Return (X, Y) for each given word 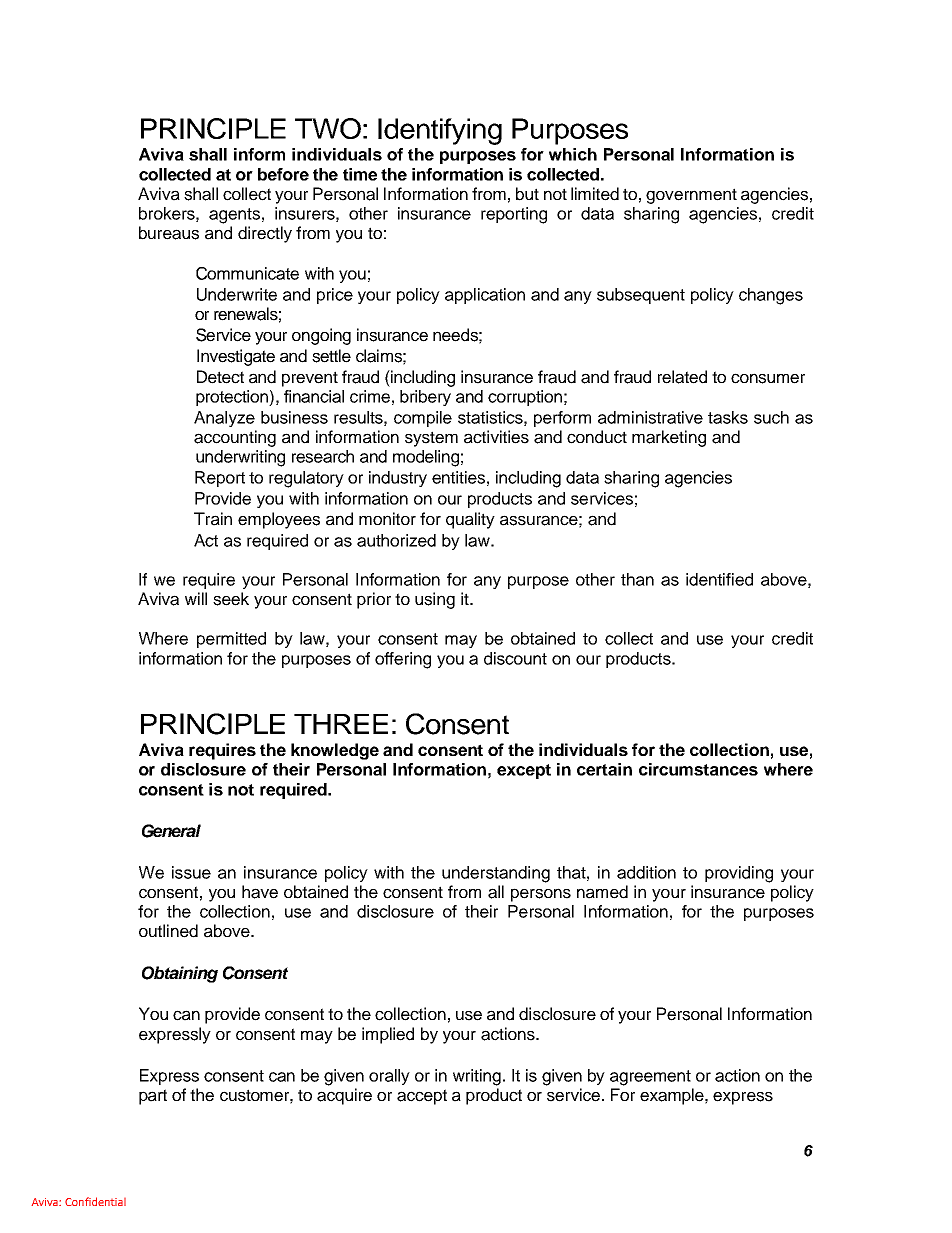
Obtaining (180, 974)
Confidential (95, 1201)
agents (234, 216)
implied (388, 1035)
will (196, 598)
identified (719, 579)
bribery (425, 398)
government (691, 196)
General (171, 831)
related (682, 377)
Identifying (440, 131)
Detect (220, 377)
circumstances (698, 769)
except (524, 771)
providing (739, 874)
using (435, 600)
